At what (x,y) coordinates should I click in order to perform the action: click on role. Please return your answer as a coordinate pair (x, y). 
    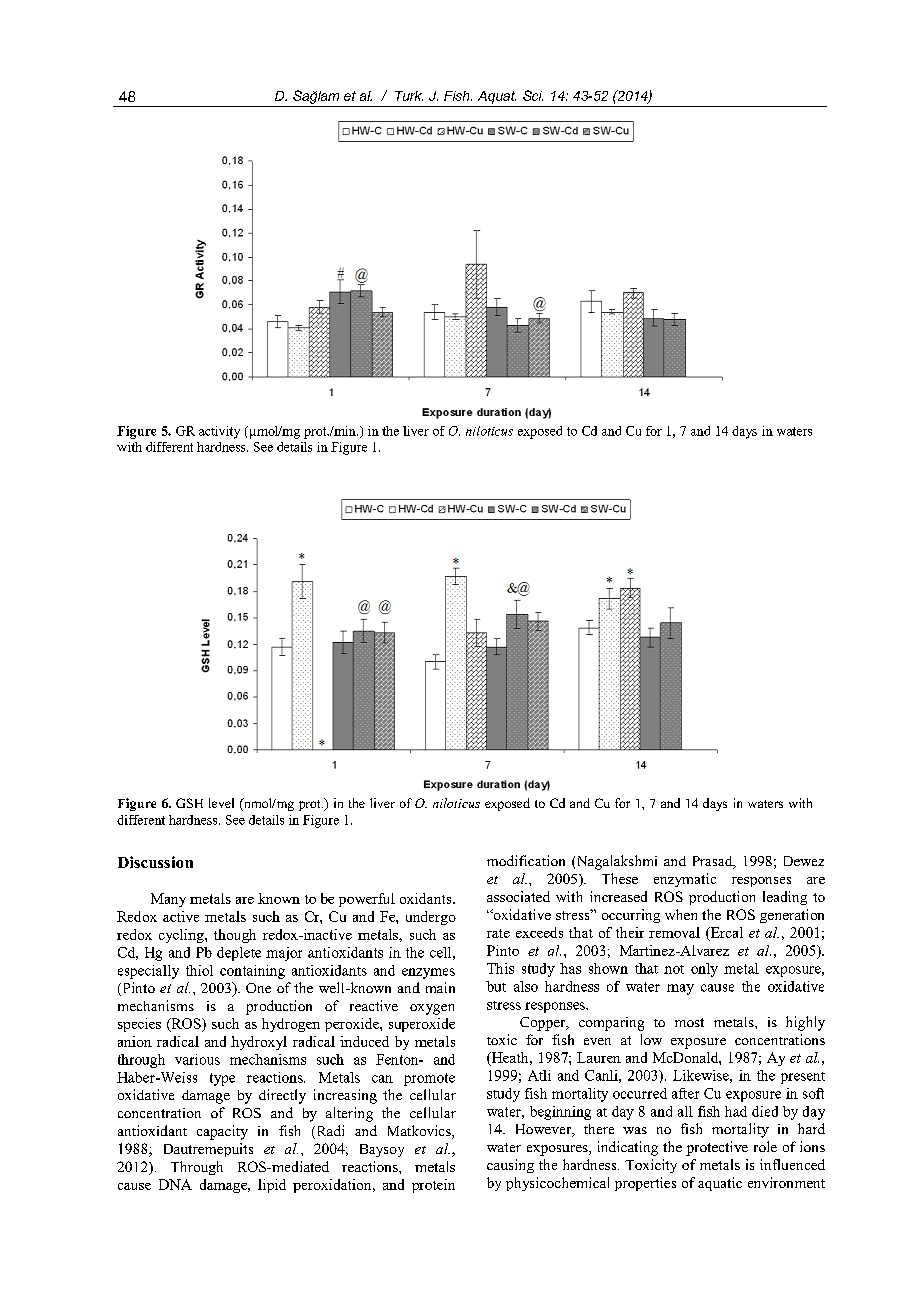
    Looking at the image, I should click on (765, 1146).
